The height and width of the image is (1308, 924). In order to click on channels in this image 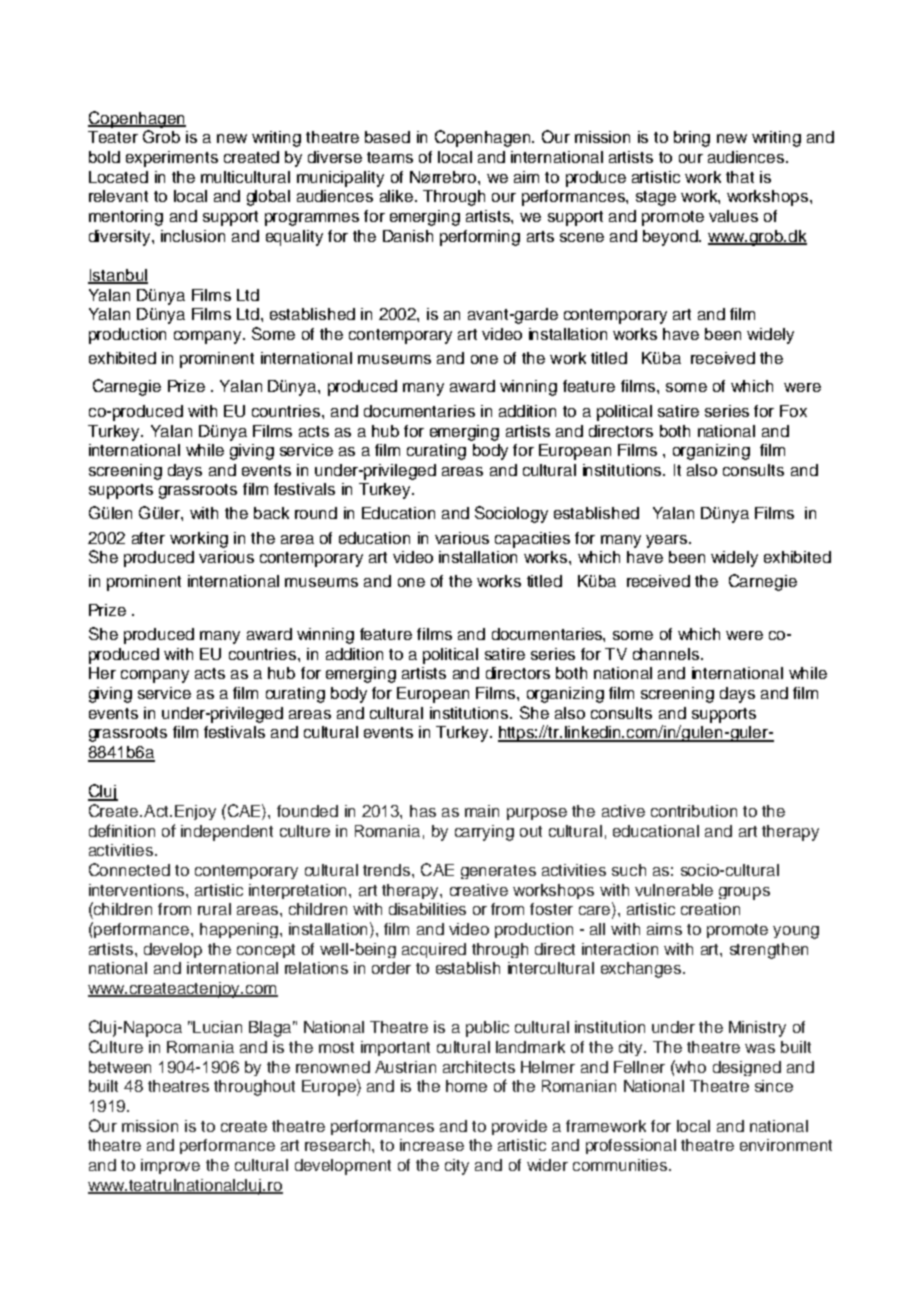, I will do `click(667, 654)`.
